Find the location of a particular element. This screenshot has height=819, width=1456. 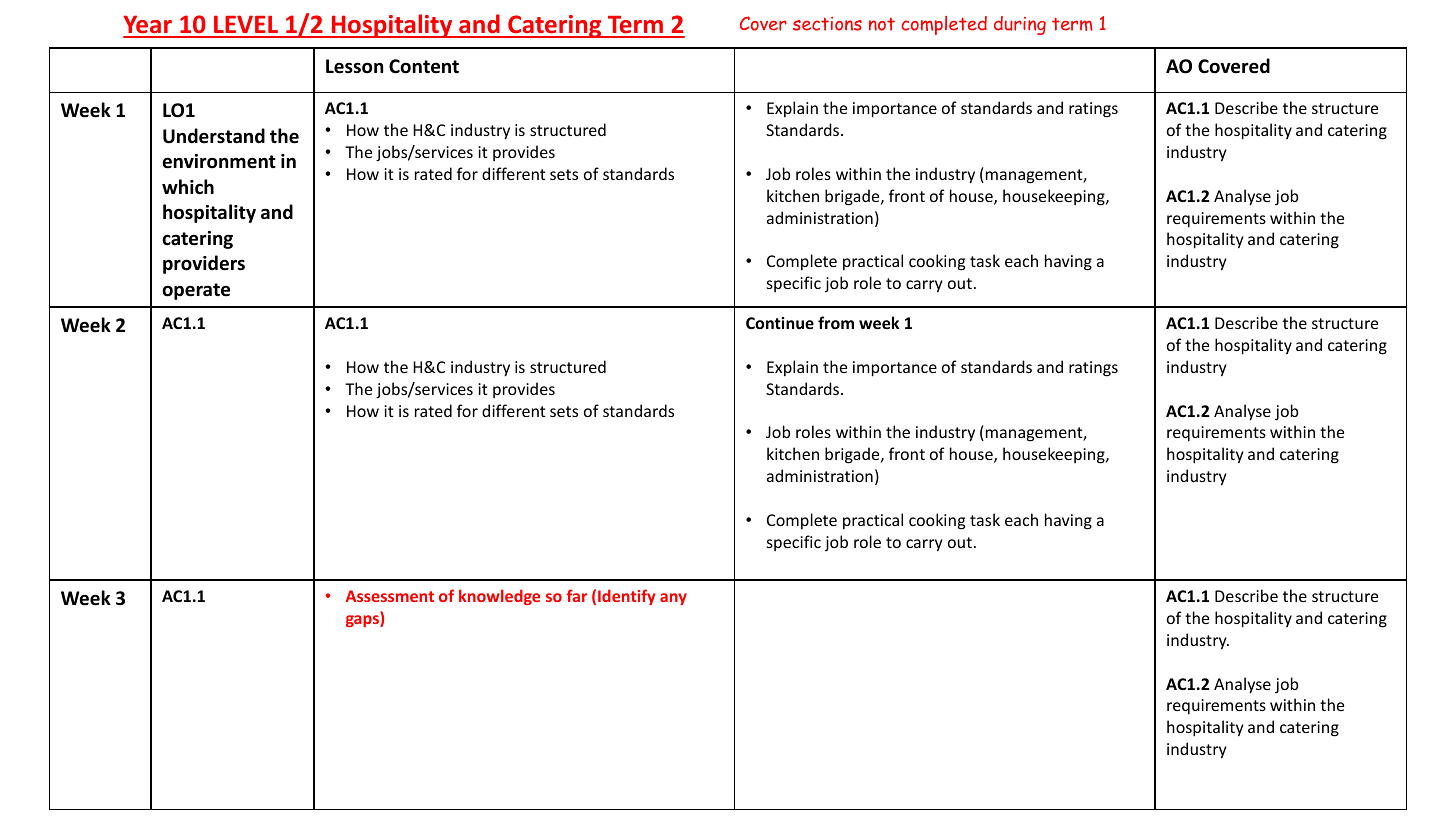

far is located at coordinates (577, 595).
